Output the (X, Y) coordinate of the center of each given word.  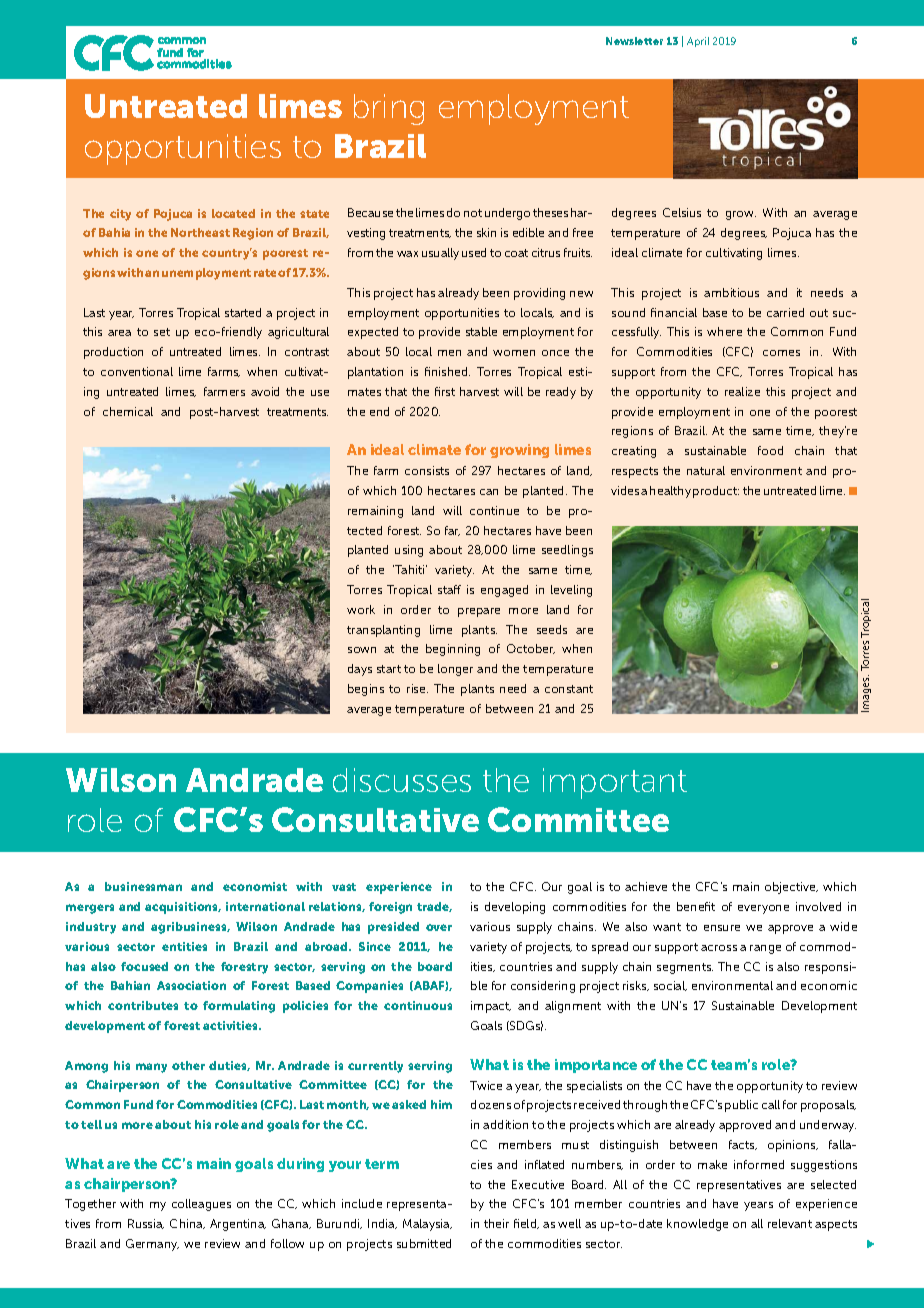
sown (362, 650)
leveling (571, 591)
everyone (763, 909)
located (233, 213)
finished (447, 371)
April (698, 42)
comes (781, 353)
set (162, 332)
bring (389, 109)
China (187, 1224)
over (439, 927)
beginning (453, 650)
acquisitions (183, 908)
